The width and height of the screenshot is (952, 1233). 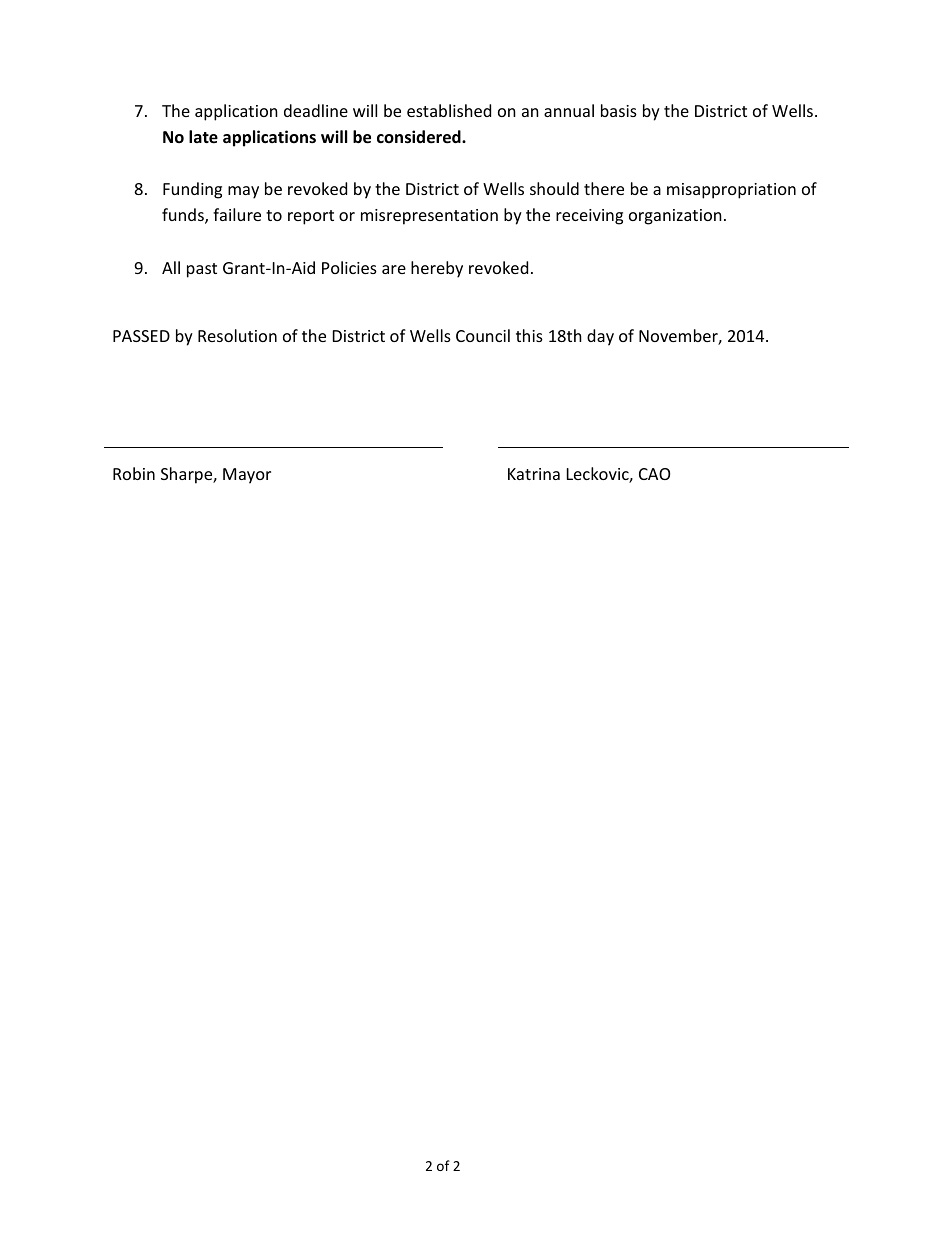 What do you see at coordinates (534, 474) in the screenshot?
I see `Katrina` at bounding box center [534, 474].
